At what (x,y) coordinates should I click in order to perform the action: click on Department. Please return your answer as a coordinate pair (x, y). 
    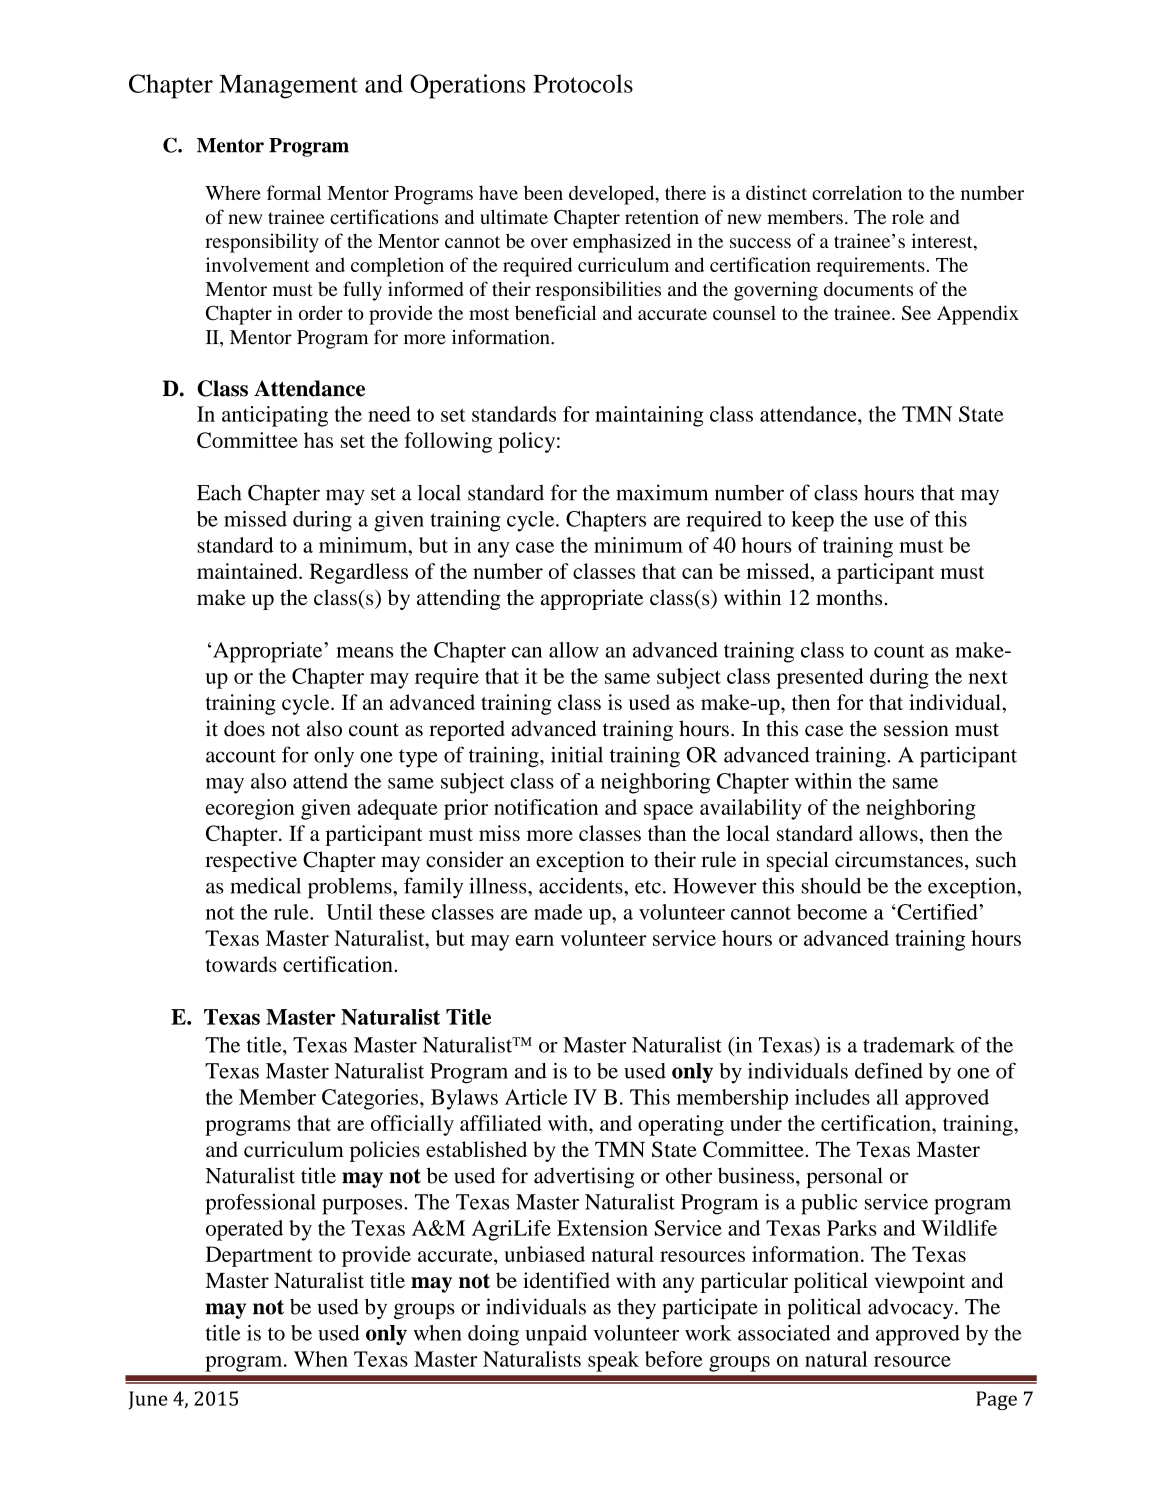
    Looking at the image, I should click on (259, 1256).
